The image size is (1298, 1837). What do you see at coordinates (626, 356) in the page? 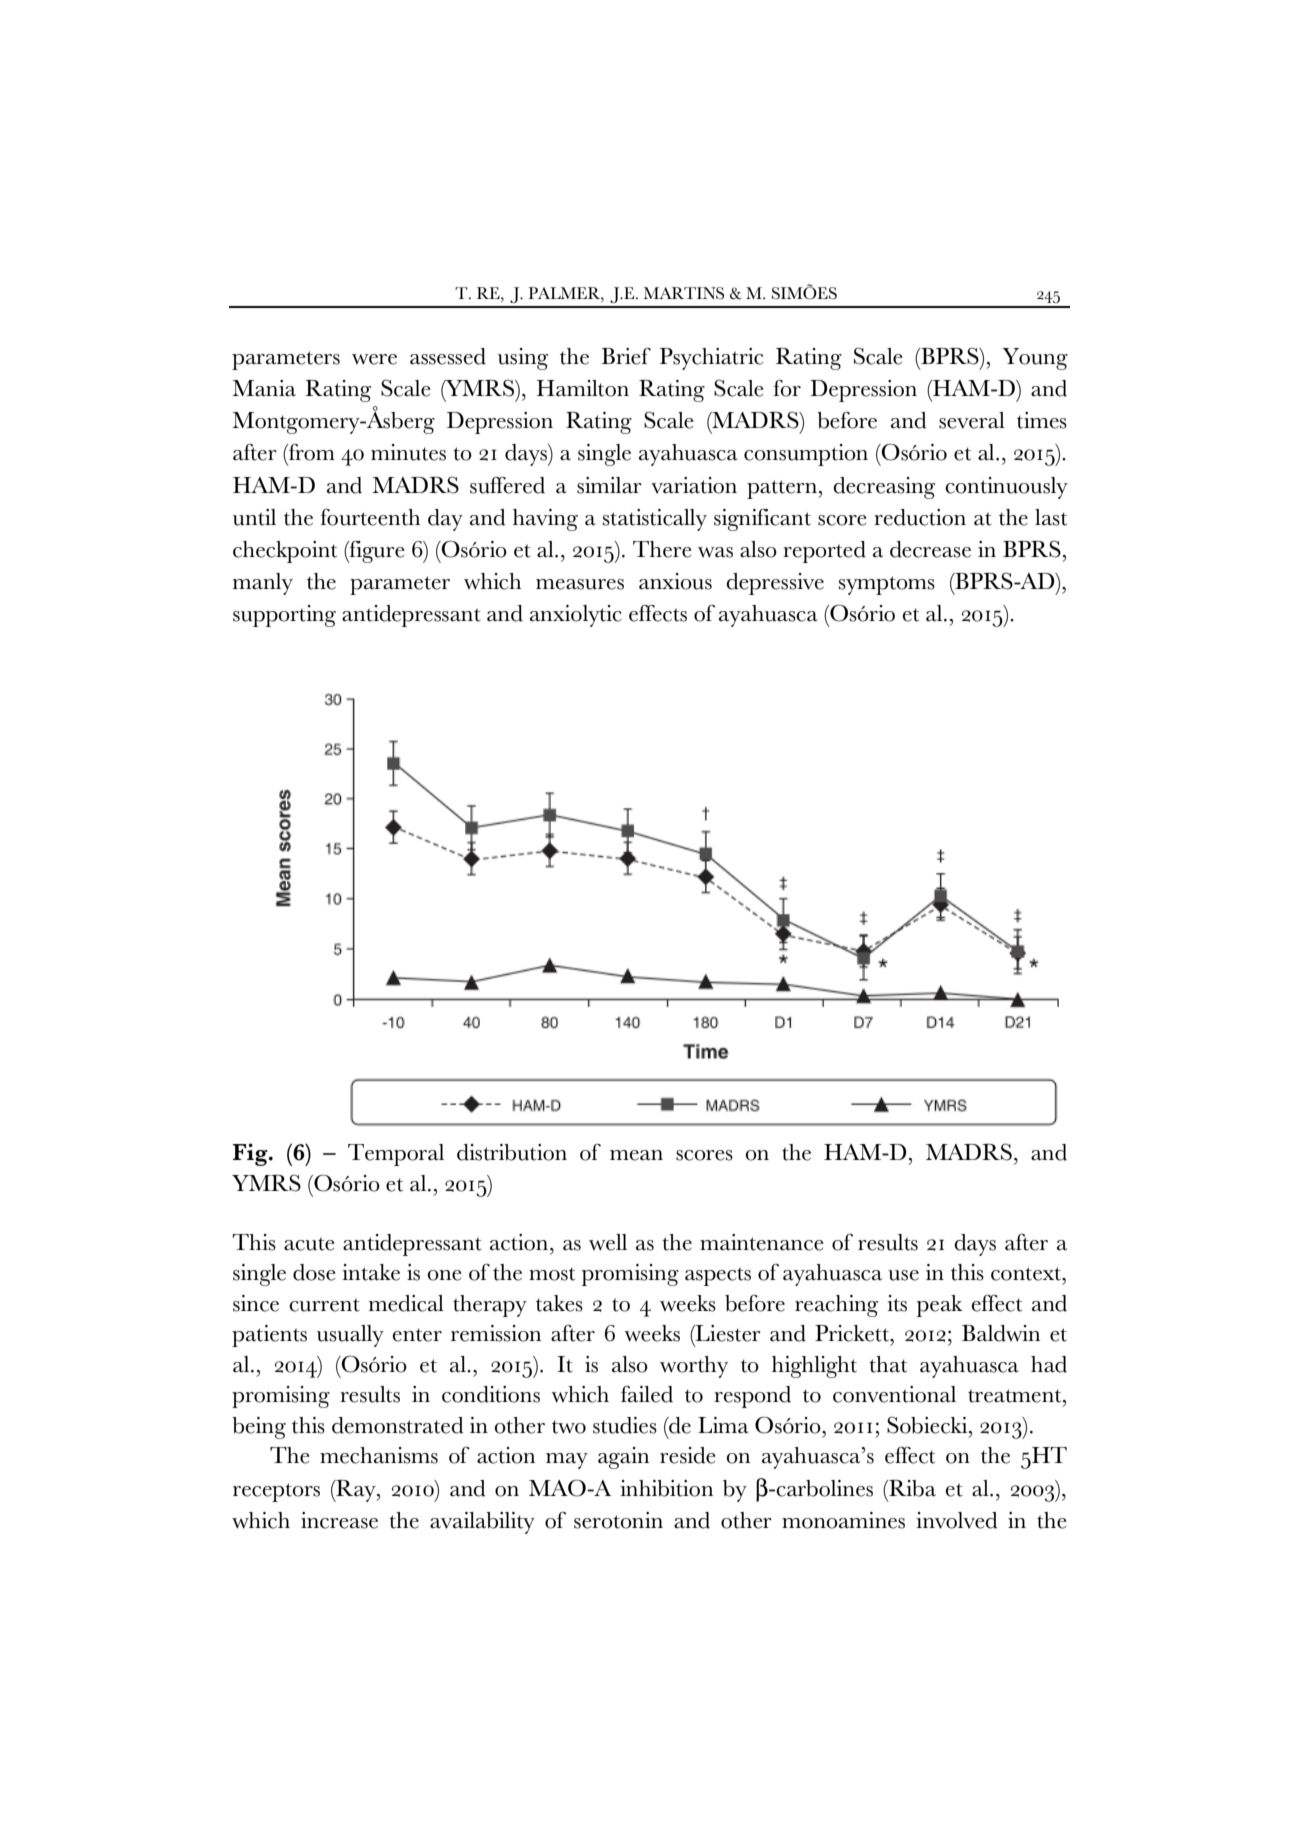
I see `Brief` at bounding box center [626, 356].
